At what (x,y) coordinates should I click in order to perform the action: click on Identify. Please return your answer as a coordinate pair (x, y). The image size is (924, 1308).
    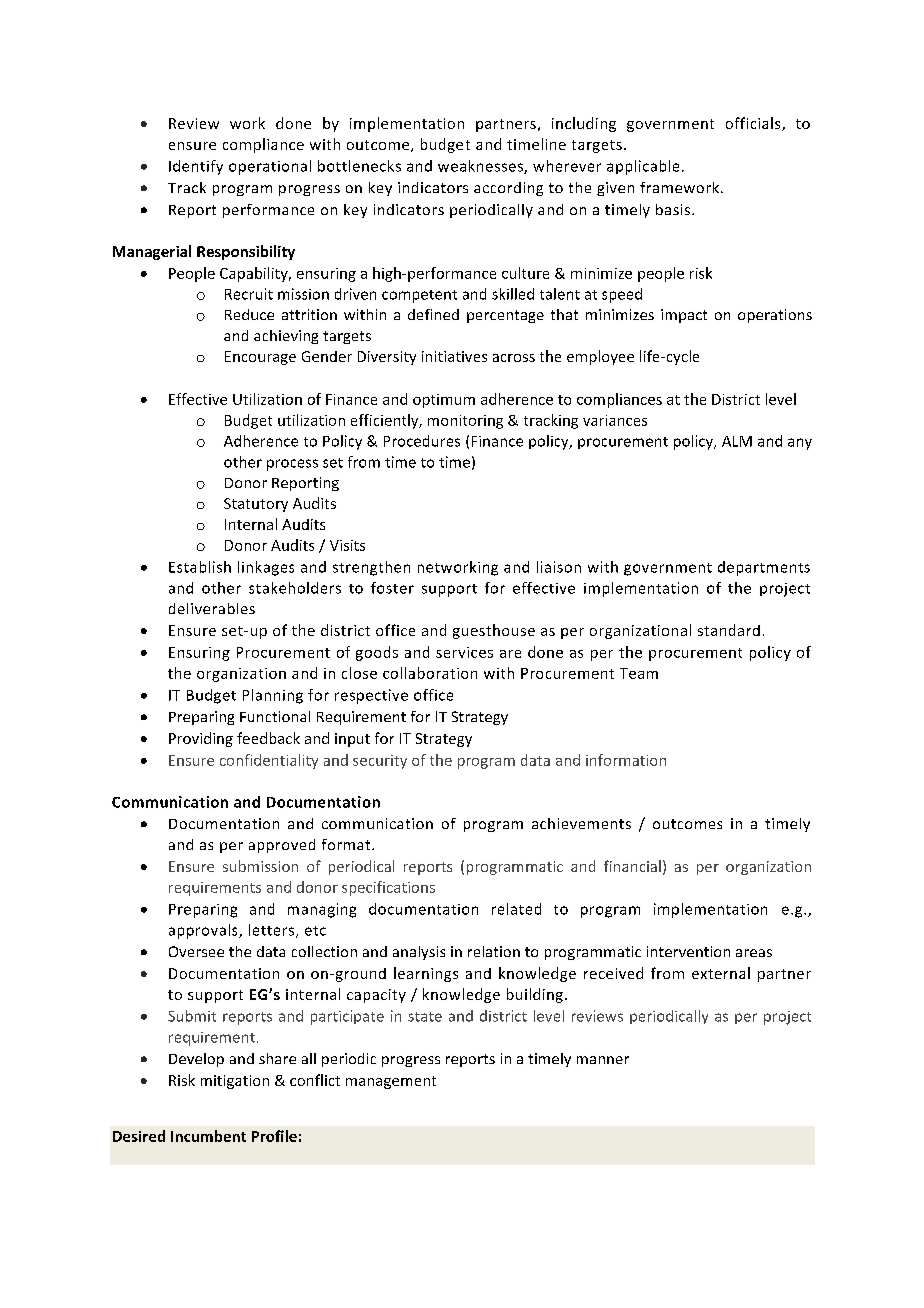
    Looking at the image, I should click on (196, 167).
